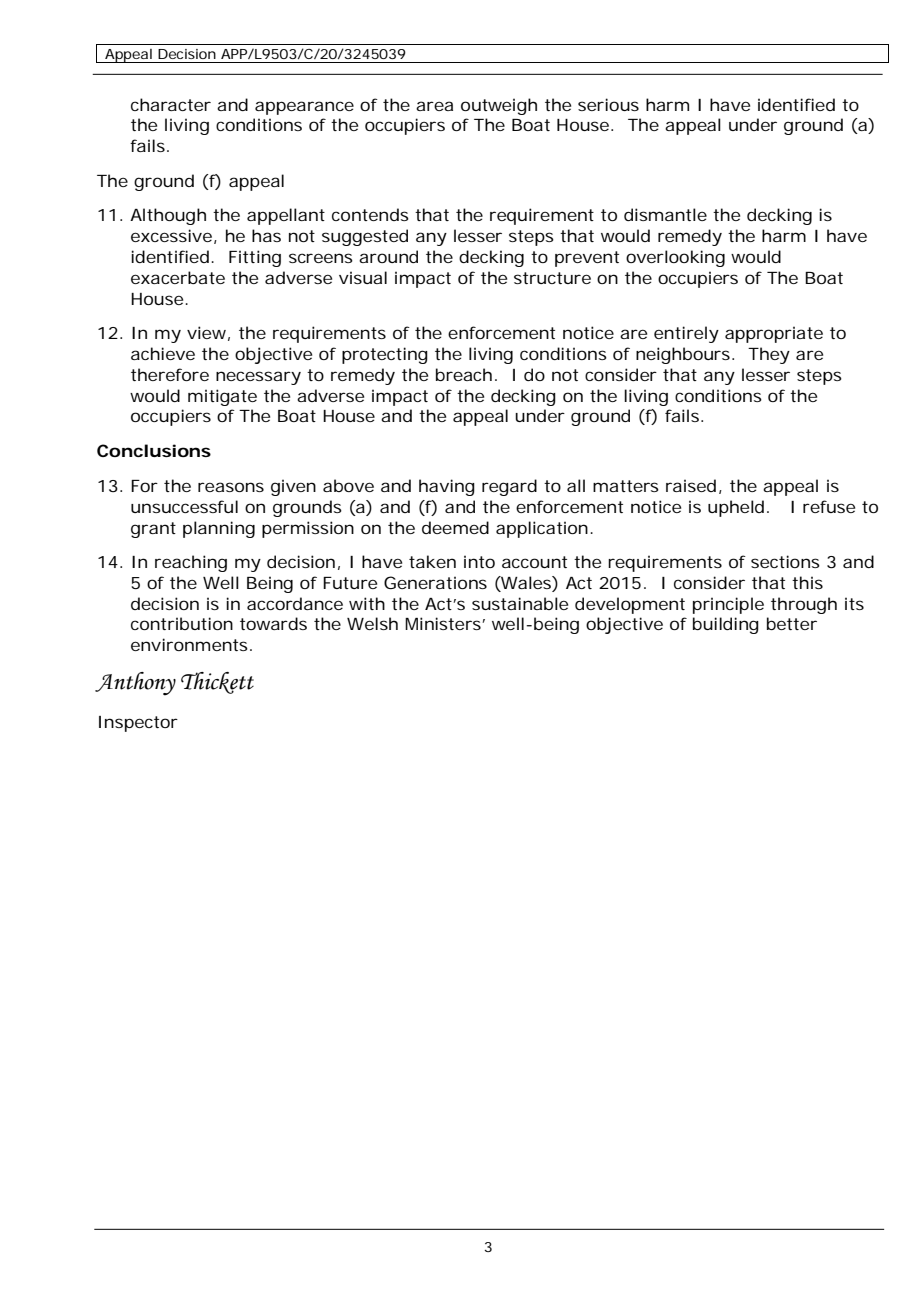 The height and width of the page is (1308, 924). What do you see at coordinates (191, 563) in the page?
I see `reaching` at bounding box center [191, 563].
